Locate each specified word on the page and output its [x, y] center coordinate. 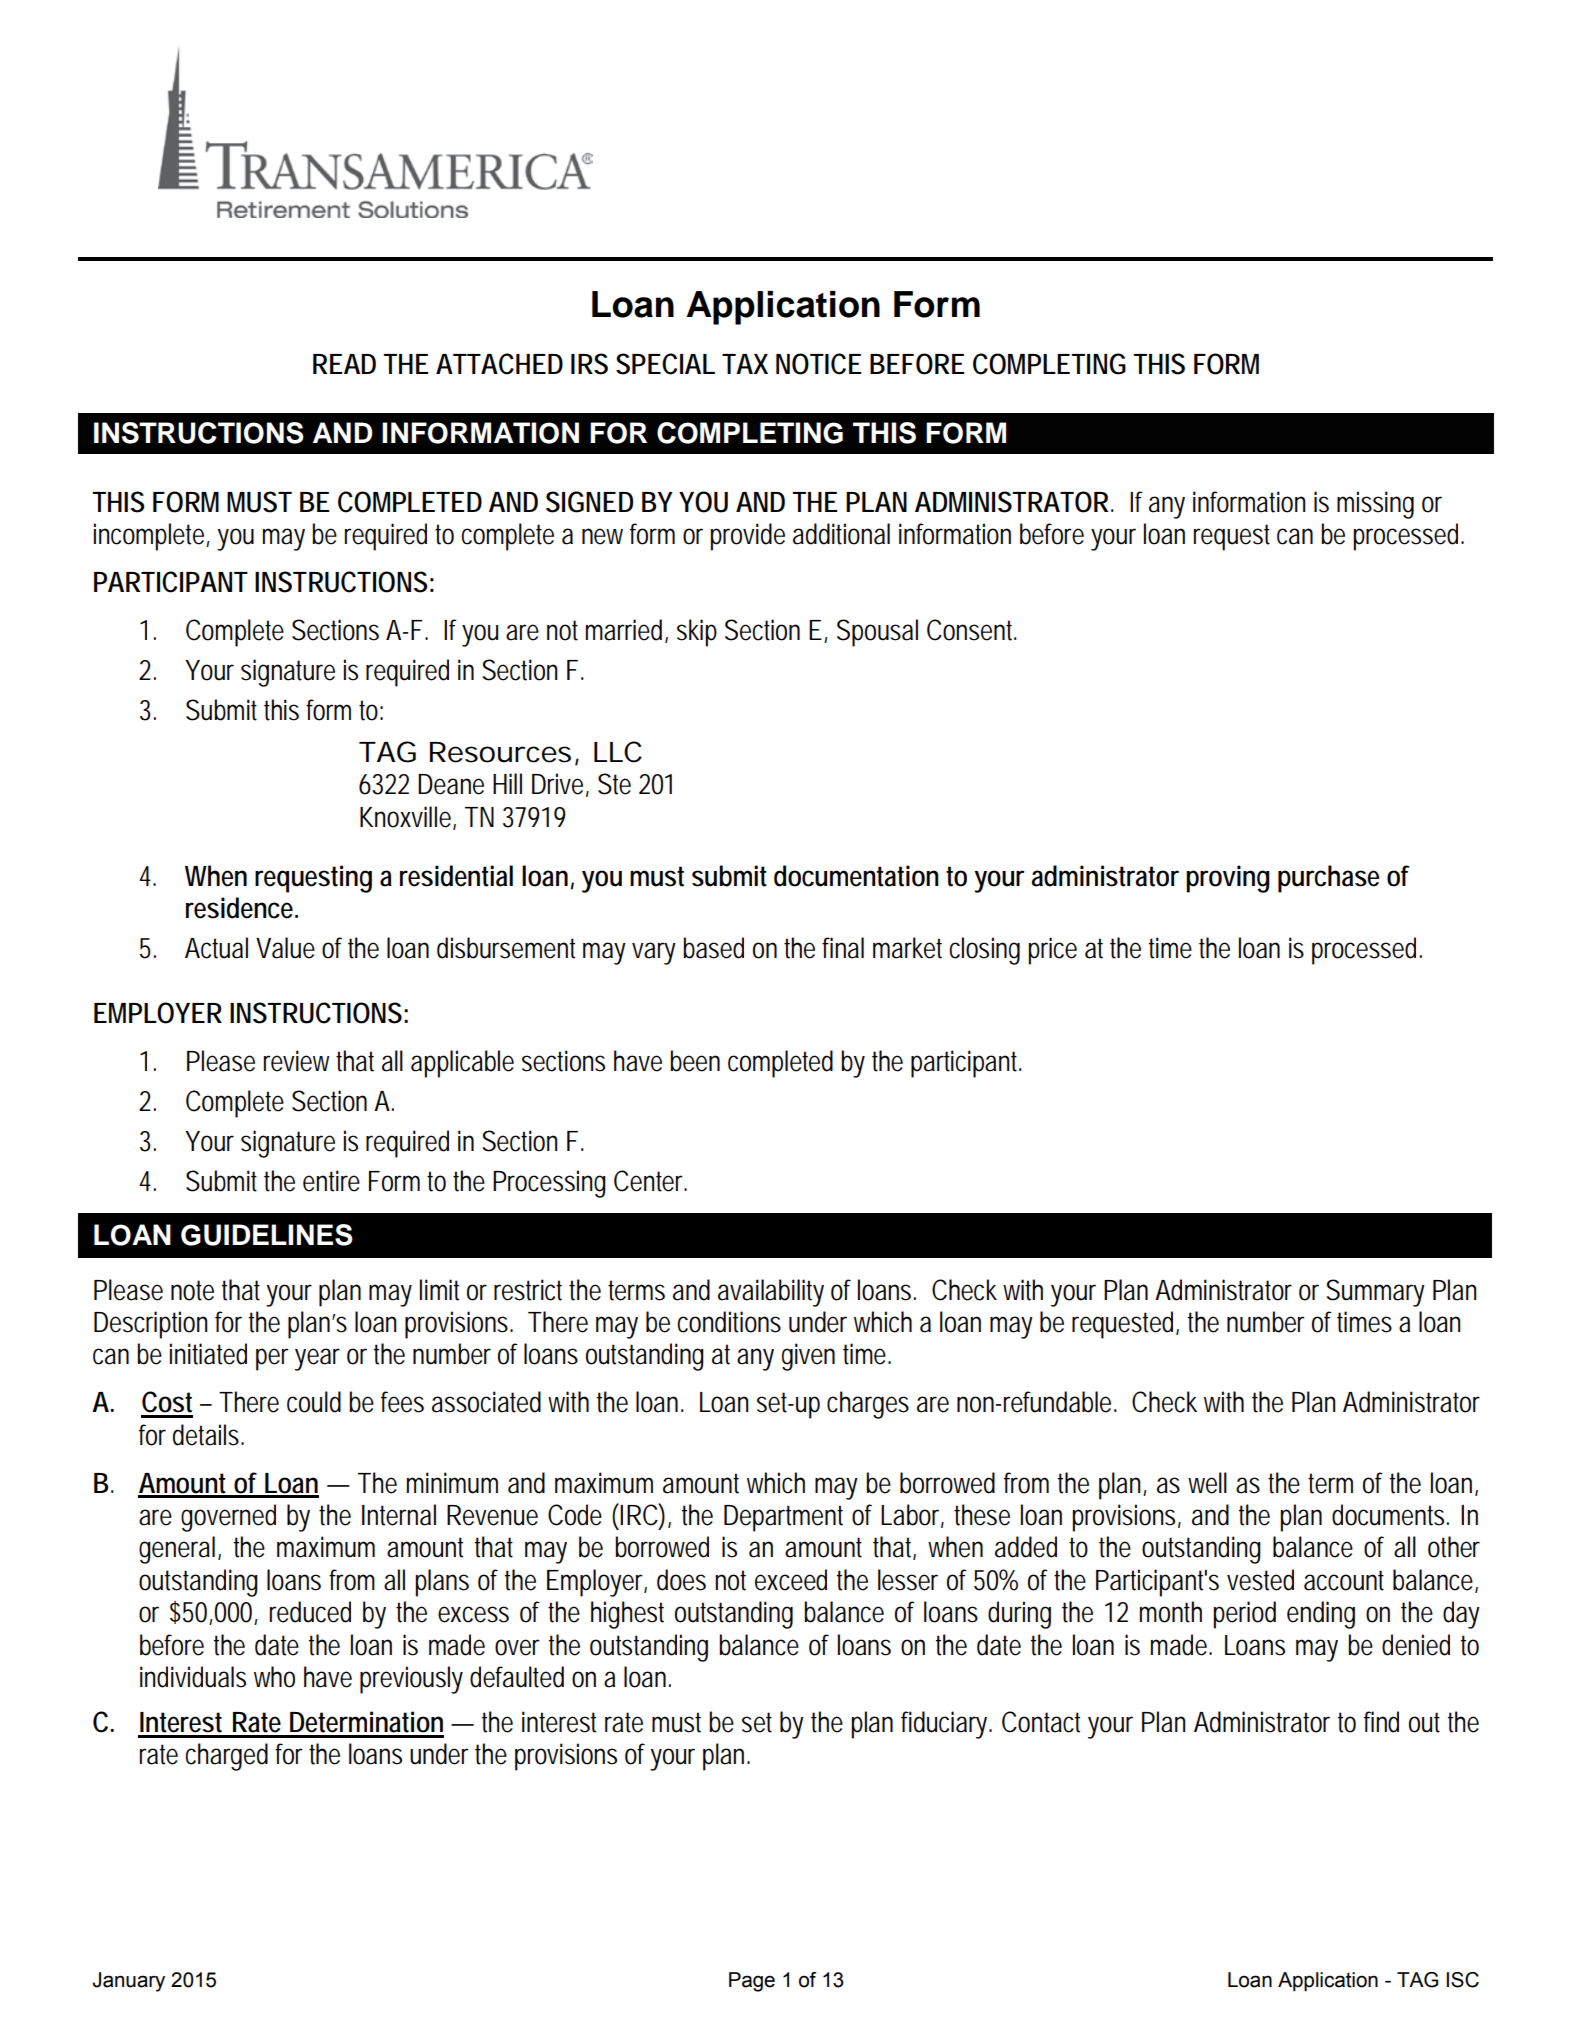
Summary [1375, 1293]
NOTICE [818, 364]
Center [650, 1181]
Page [752, 1982]
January [129, 1982]
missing [1375, 505]
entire [331, 1181]
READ [344, 364]
